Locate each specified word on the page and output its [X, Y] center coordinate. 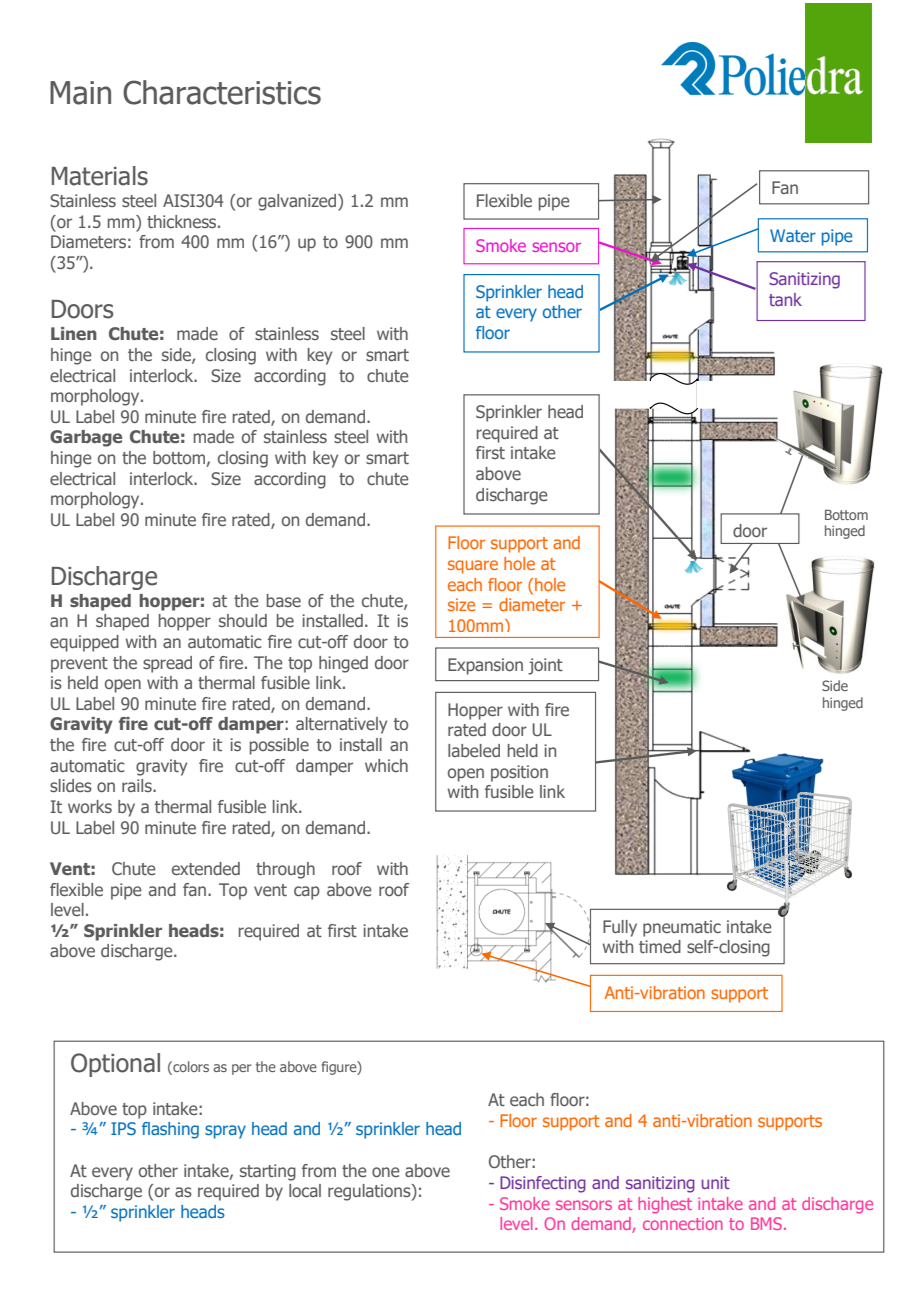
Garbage [86, 438]
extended [206, 868]
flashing [170, 1130]
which [386, 765]
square [473, 567]
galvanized [298, 202]
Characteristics [222, 92]
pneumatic [682, 928]
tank [785, 299]
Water [793, 235]
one [386, 1172]
